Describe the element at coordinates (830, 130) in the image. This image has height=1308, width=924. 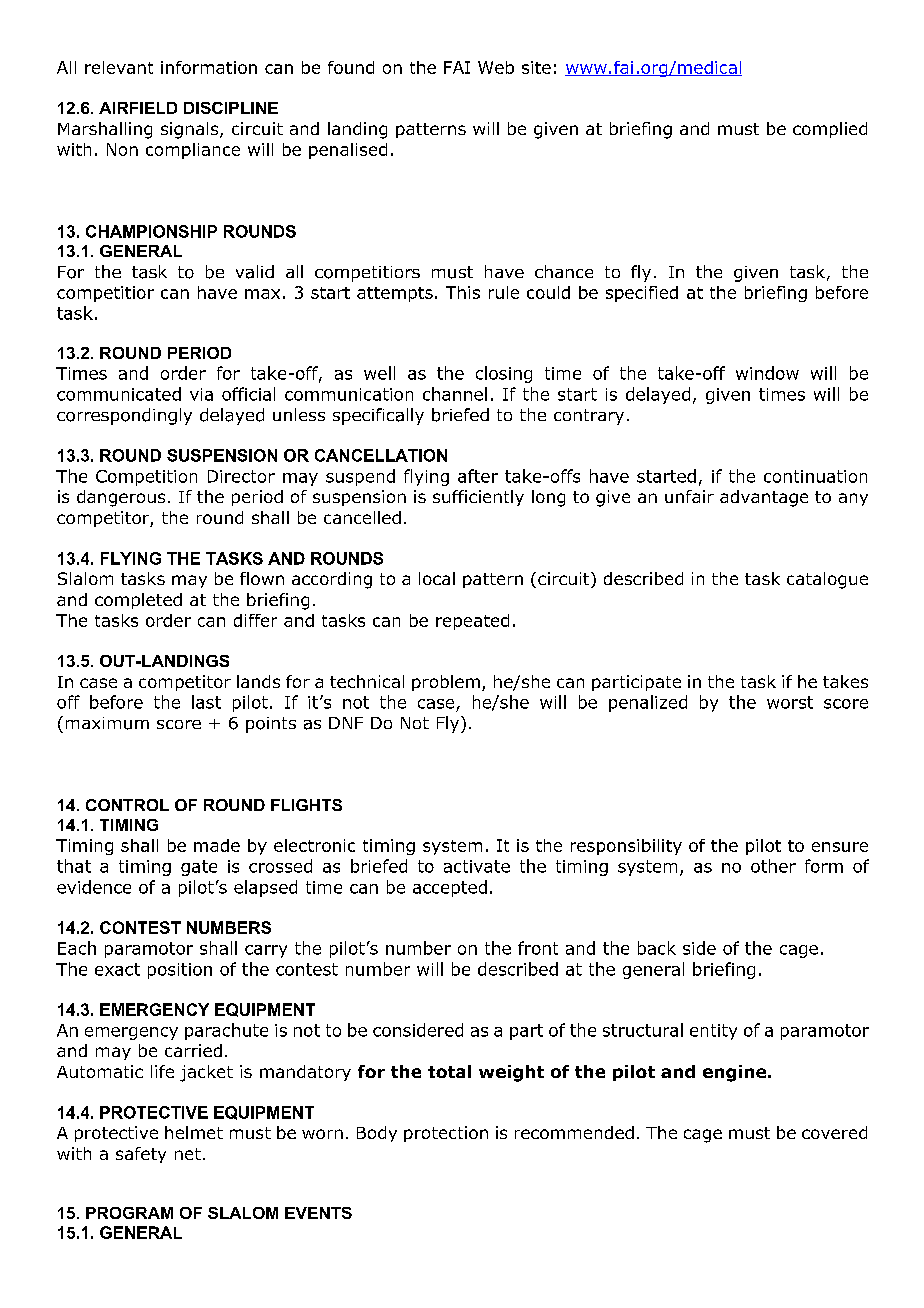
I see `complied` at that location.
